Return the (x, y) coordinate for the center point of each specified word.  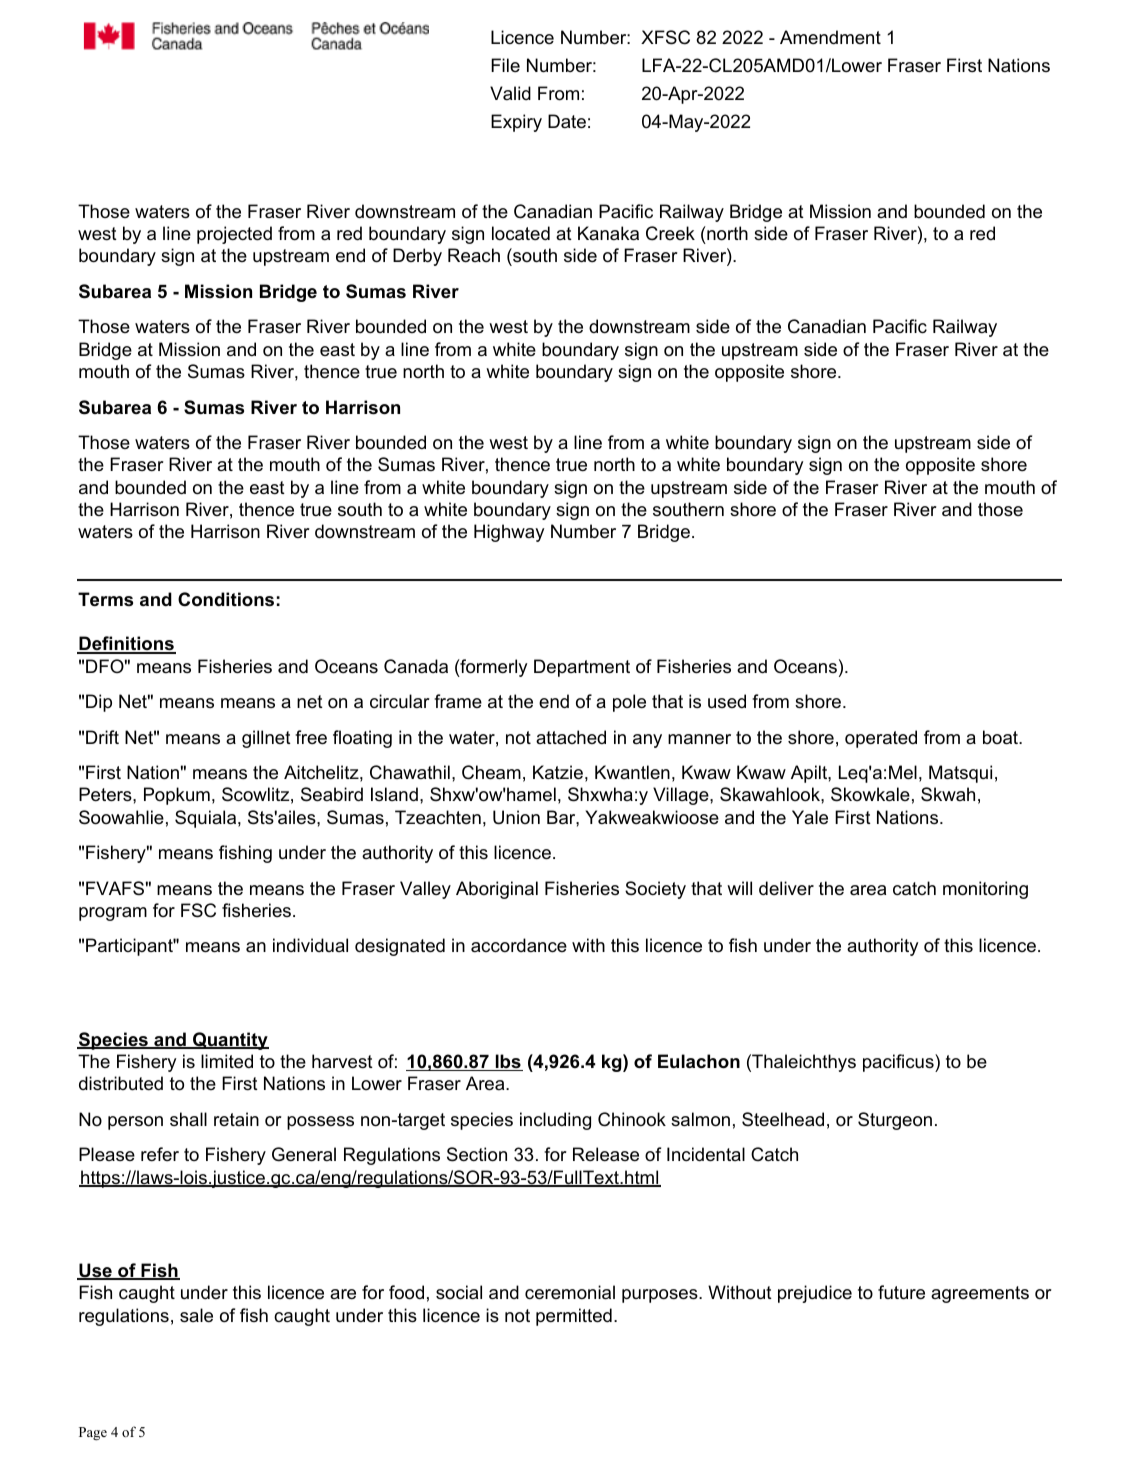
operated (881, 739)
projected (234, 235)
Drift (102, 737)
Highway (509, 533)
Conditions (226, 599)
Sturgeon (895, 1121)
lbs (508, 1062)
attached (571, 737)
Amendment (830, 37)
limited (227, 1061)
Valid (510, 93)
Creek (670, 233)
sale (196, 1315)
